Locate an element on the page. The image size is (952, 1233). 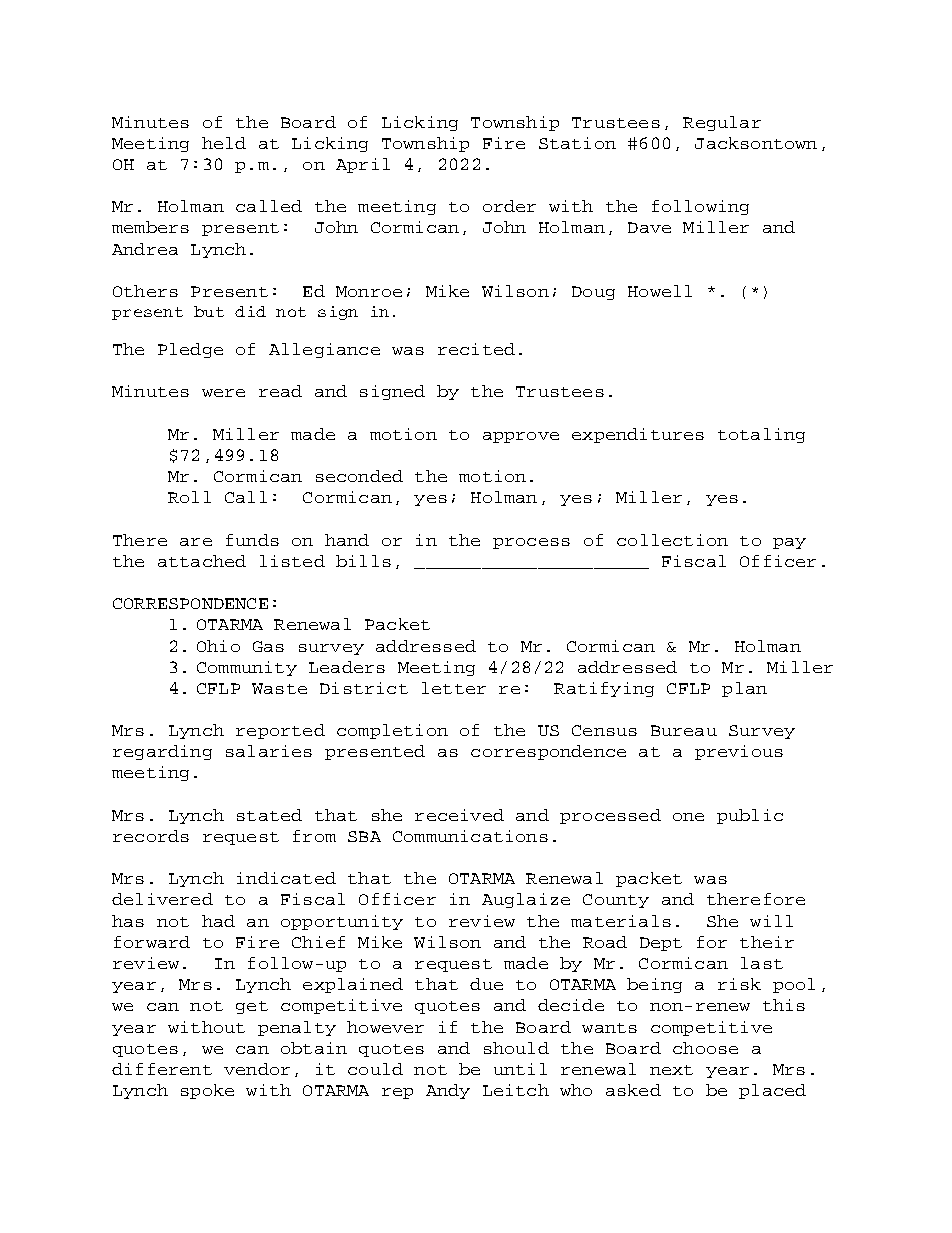
collection is located at coordinates (672, 540).
